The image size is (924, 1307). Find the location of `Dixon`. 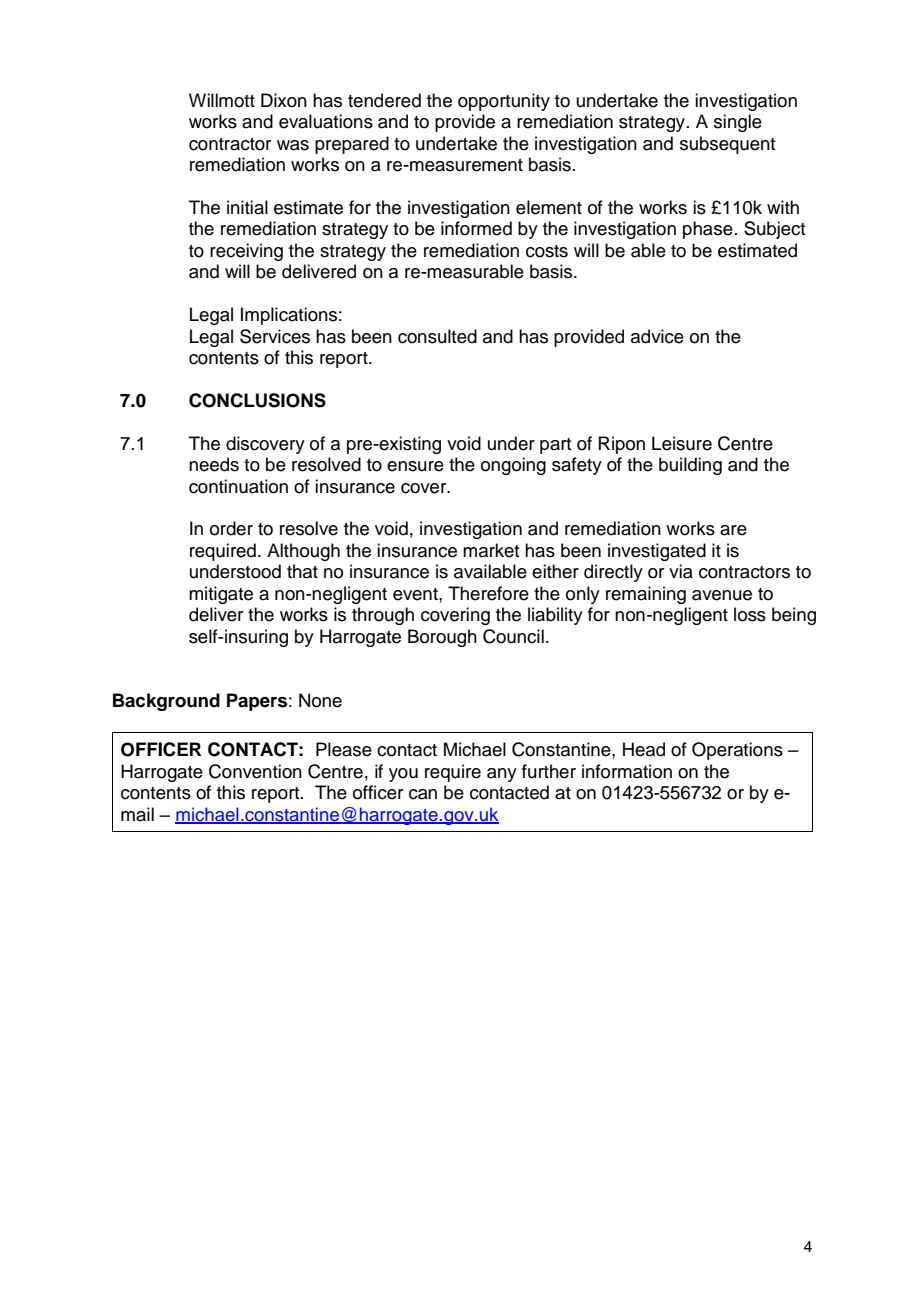

Dixon is located at coordinates (284, 100).
